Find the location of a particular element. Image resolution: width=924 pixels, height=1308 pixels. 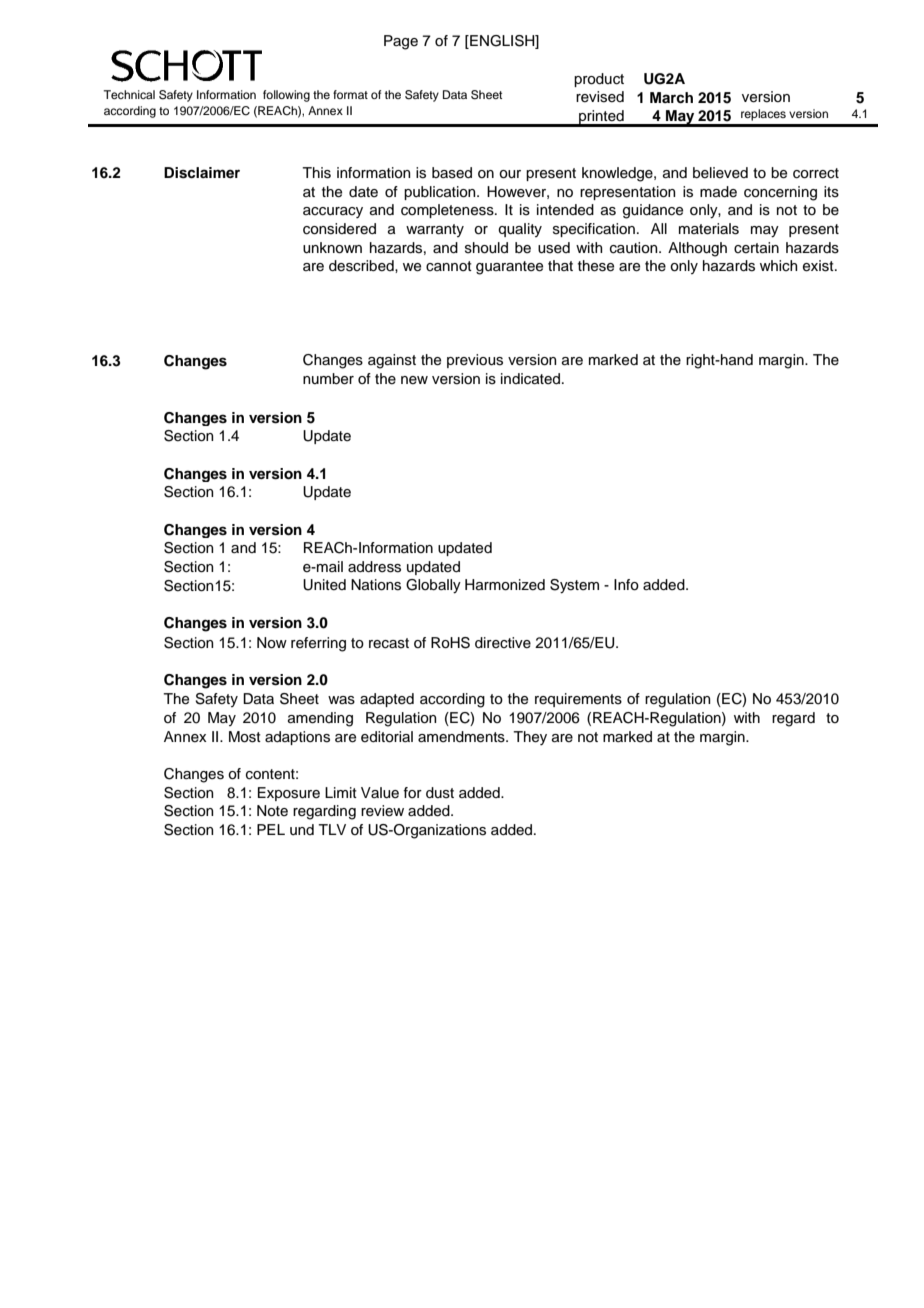

Page is located at coordinates (401, 42).
